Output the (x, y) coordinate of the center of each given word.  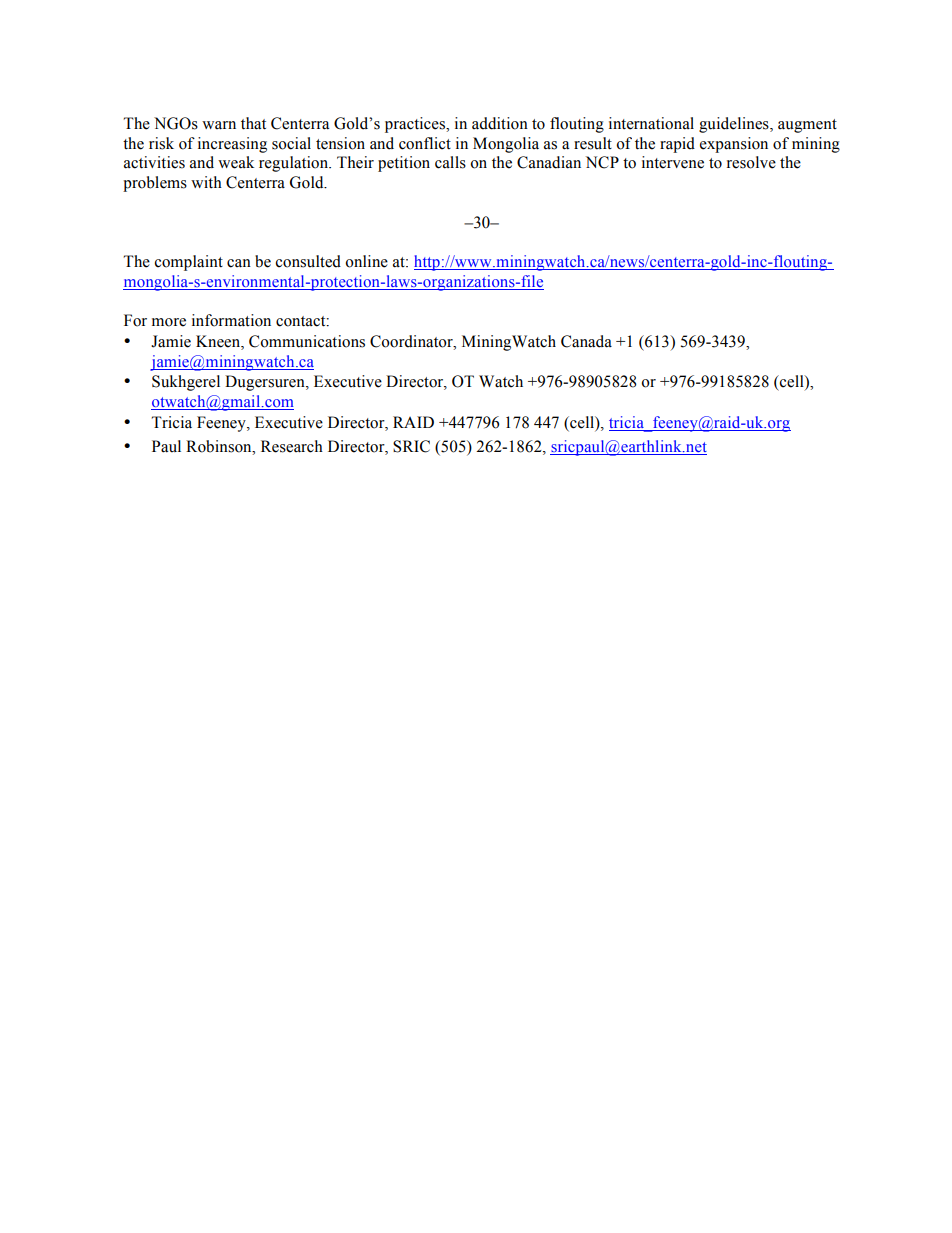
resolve (751, 162)
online (366, 261)
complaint (189, 263)
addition (500, 123)
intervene (673, 162)
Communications (307, 341)
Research (292, 446)
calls (450, 162)
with (206, 182)
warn (219, 125)
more (169, 322)
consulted (308, 261)
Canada (586, 341)
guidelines (735, 125)
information (231, 320)
